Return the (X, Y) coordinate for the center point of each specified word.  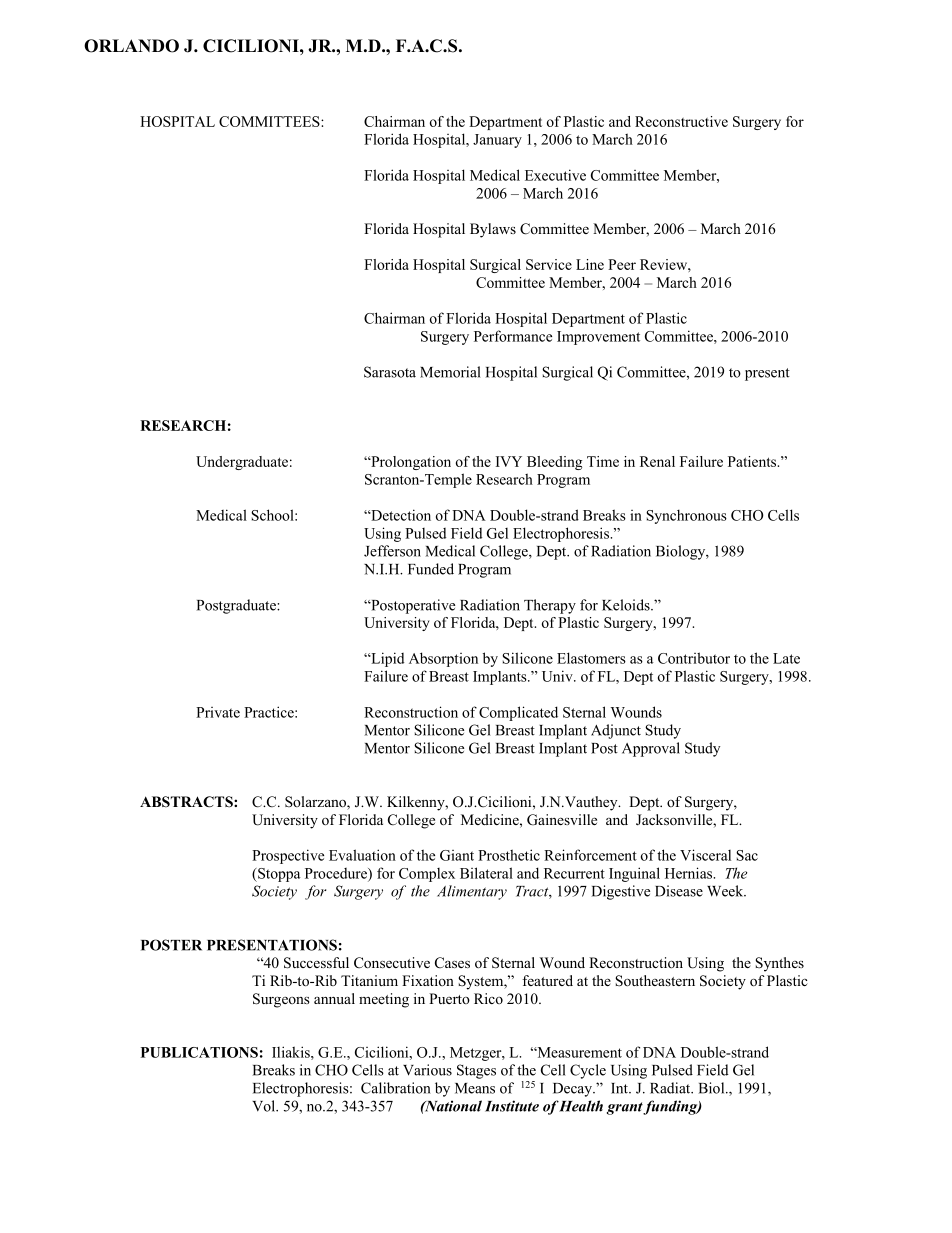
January (497, 141)
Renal (657, 461)
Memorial (450, 372)
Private (218, 712)
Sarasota (390, 372)
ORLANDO (131, 46)
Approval (651, 749)
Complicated (518, 713)
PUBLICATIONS (199, 1052)
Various (427, 1070)
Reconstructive (681, 121)
